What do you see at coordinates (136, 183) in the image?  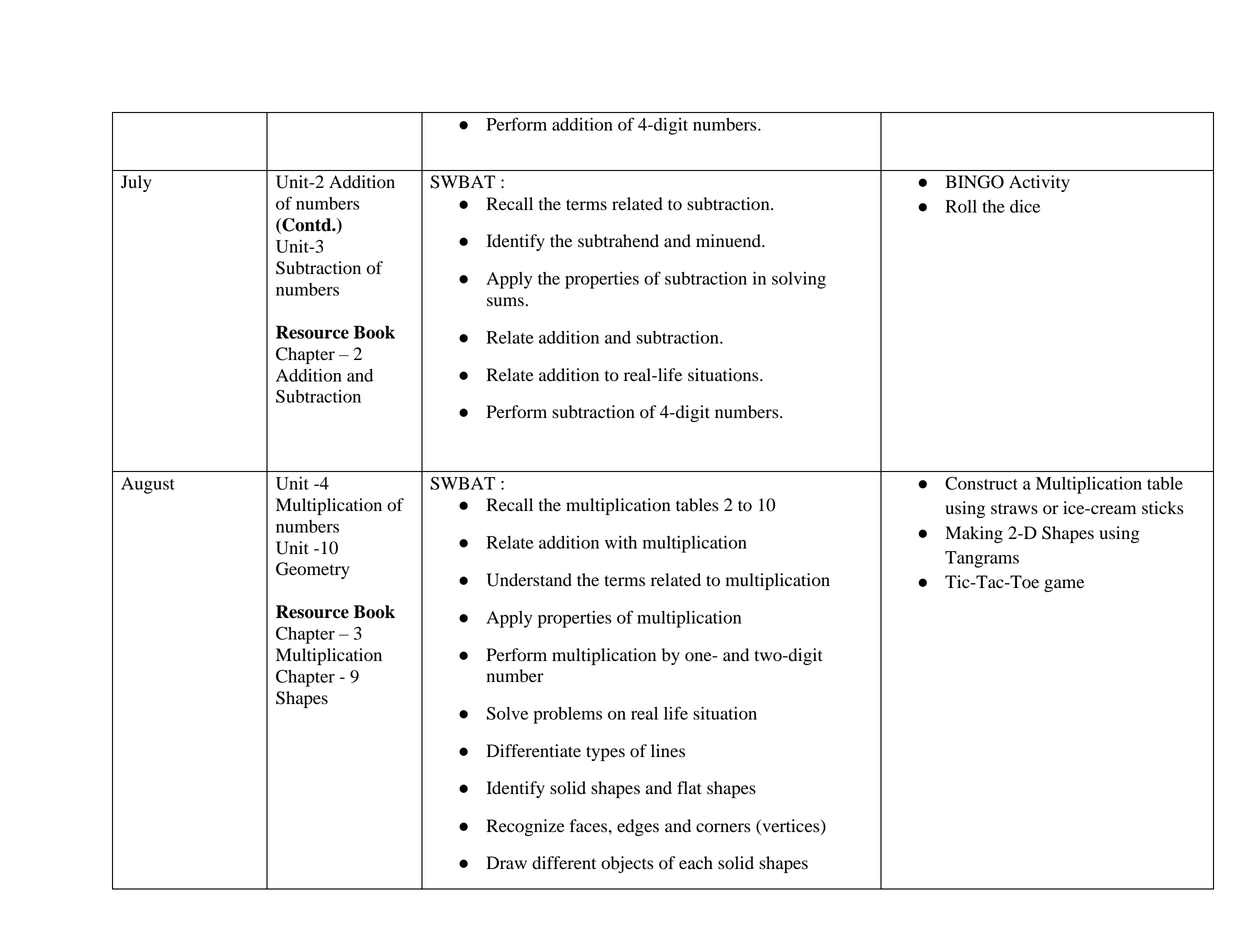 I see `July` at bounding box center [136, 183].
